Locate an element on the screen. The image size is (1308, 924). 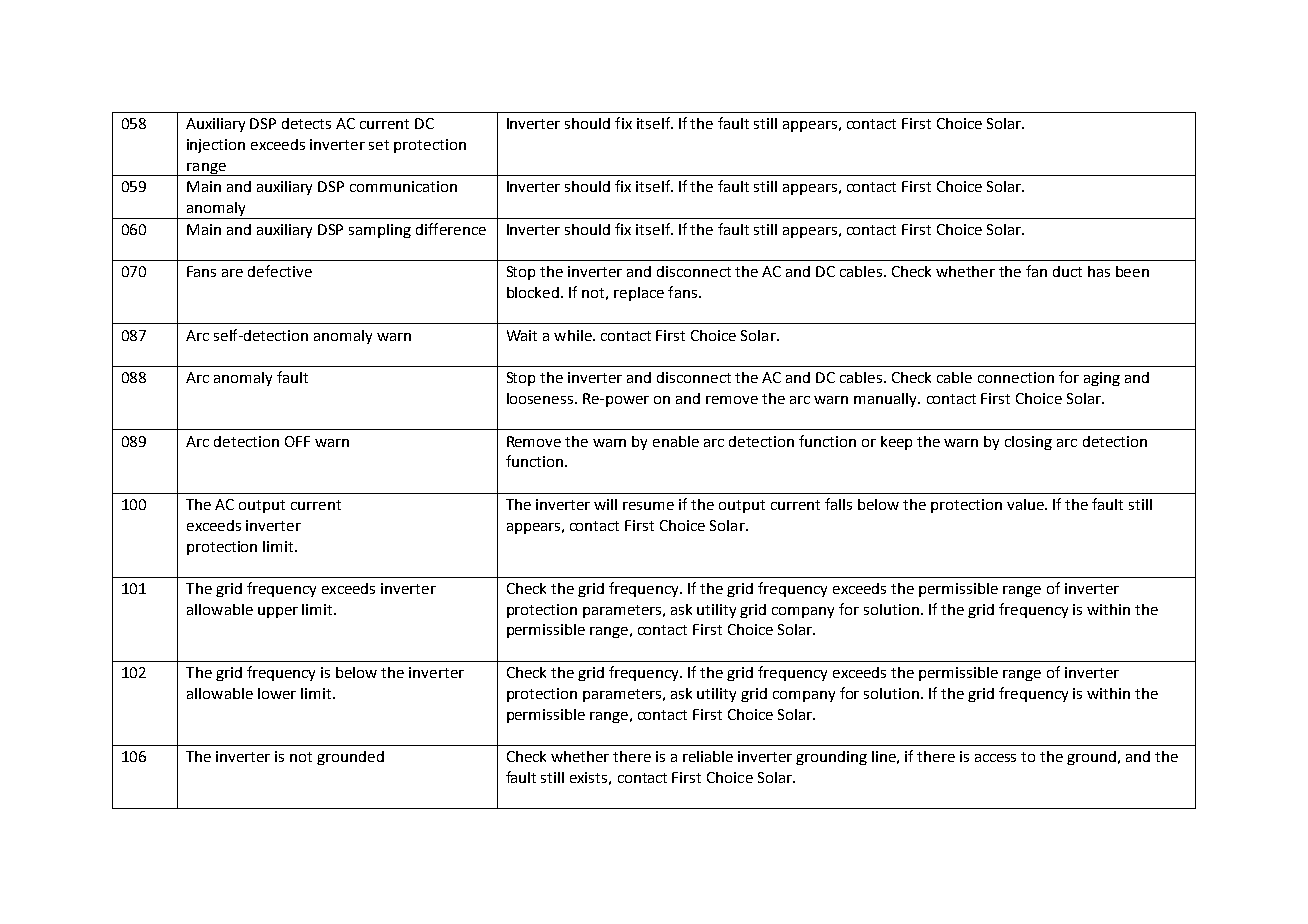
resume is located at coordinates (648, 506).
